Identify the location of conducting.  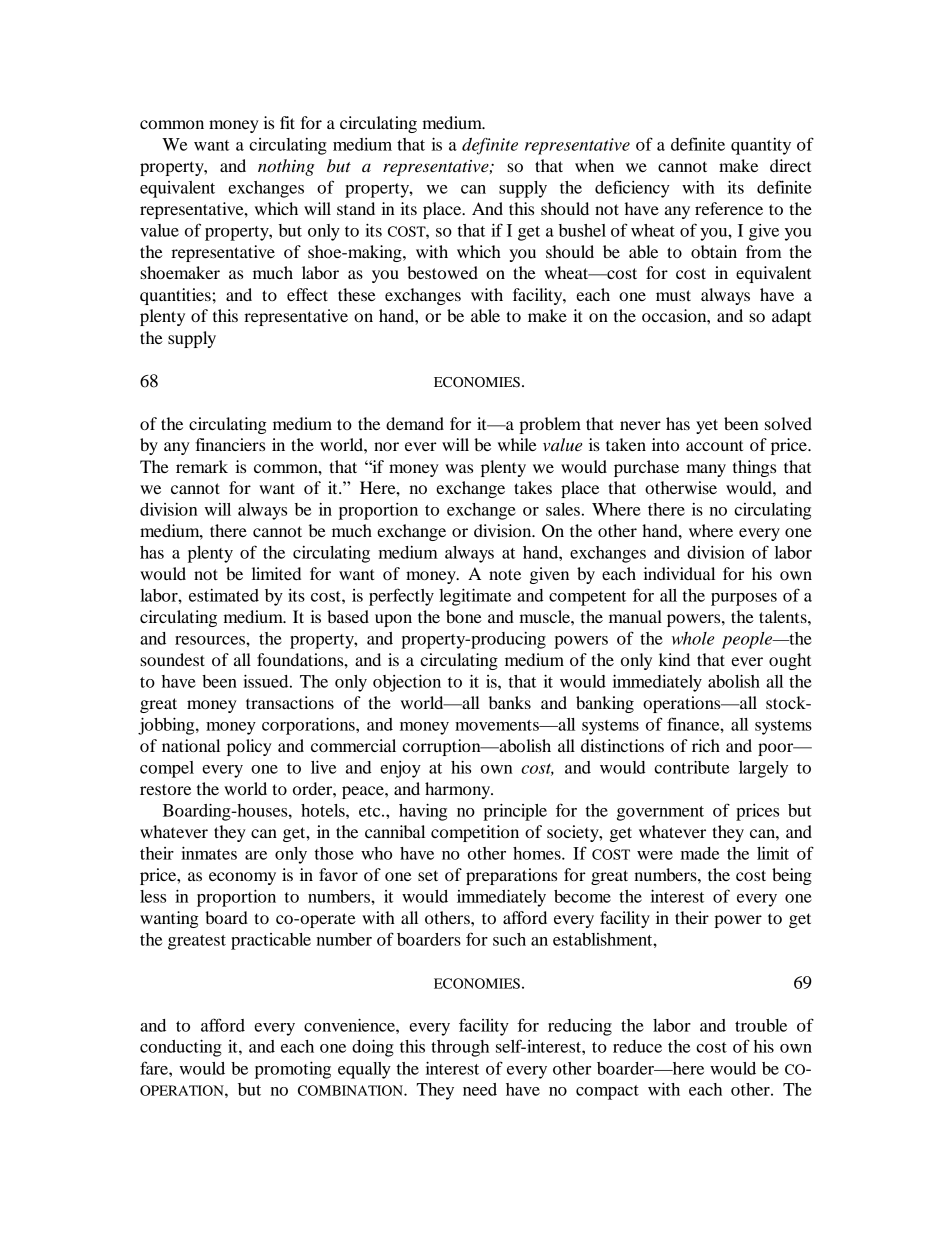
(181, 1048).
